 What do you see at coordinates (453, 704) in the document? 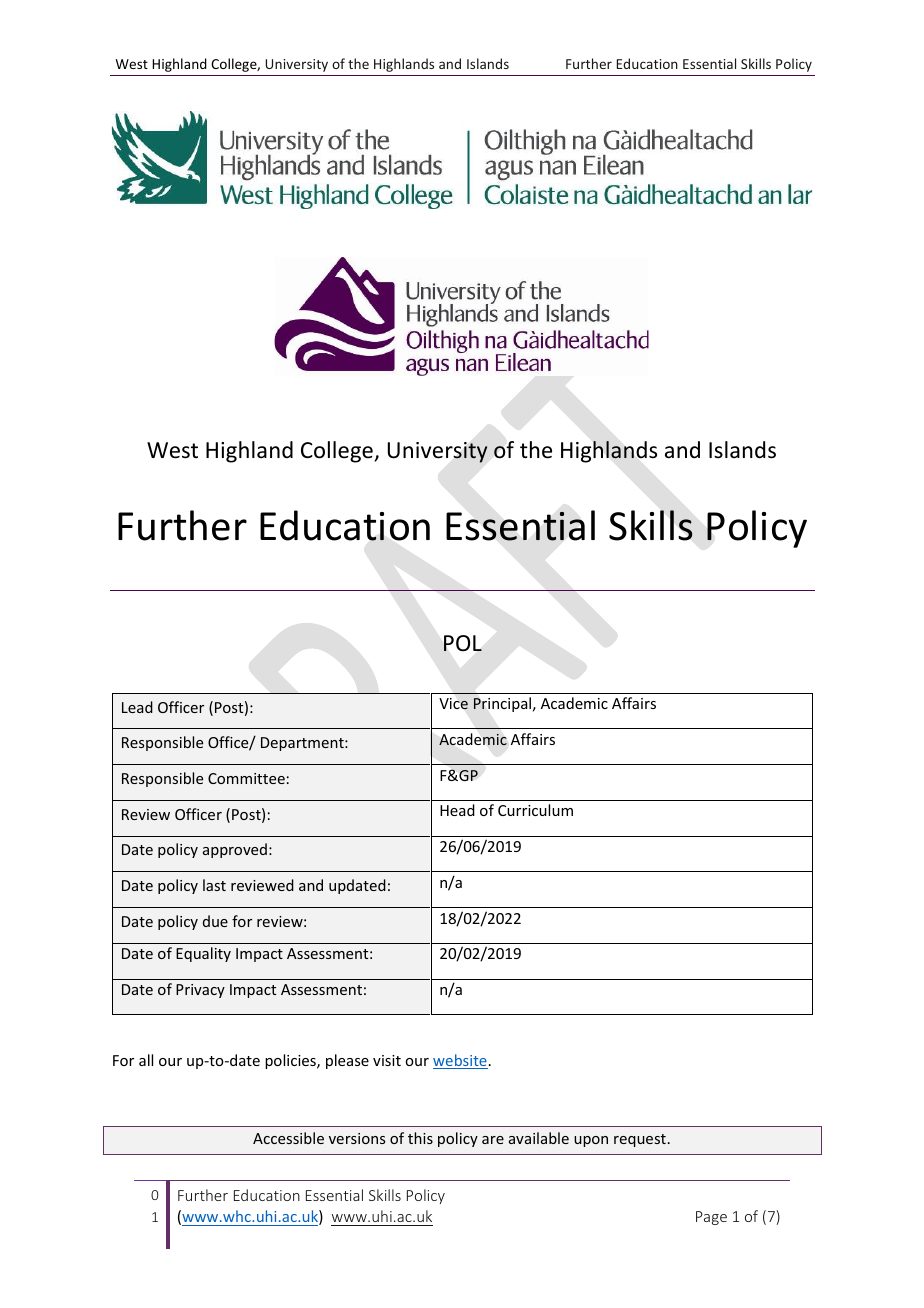
I see `Vice` at bounding box center [453, 704].
